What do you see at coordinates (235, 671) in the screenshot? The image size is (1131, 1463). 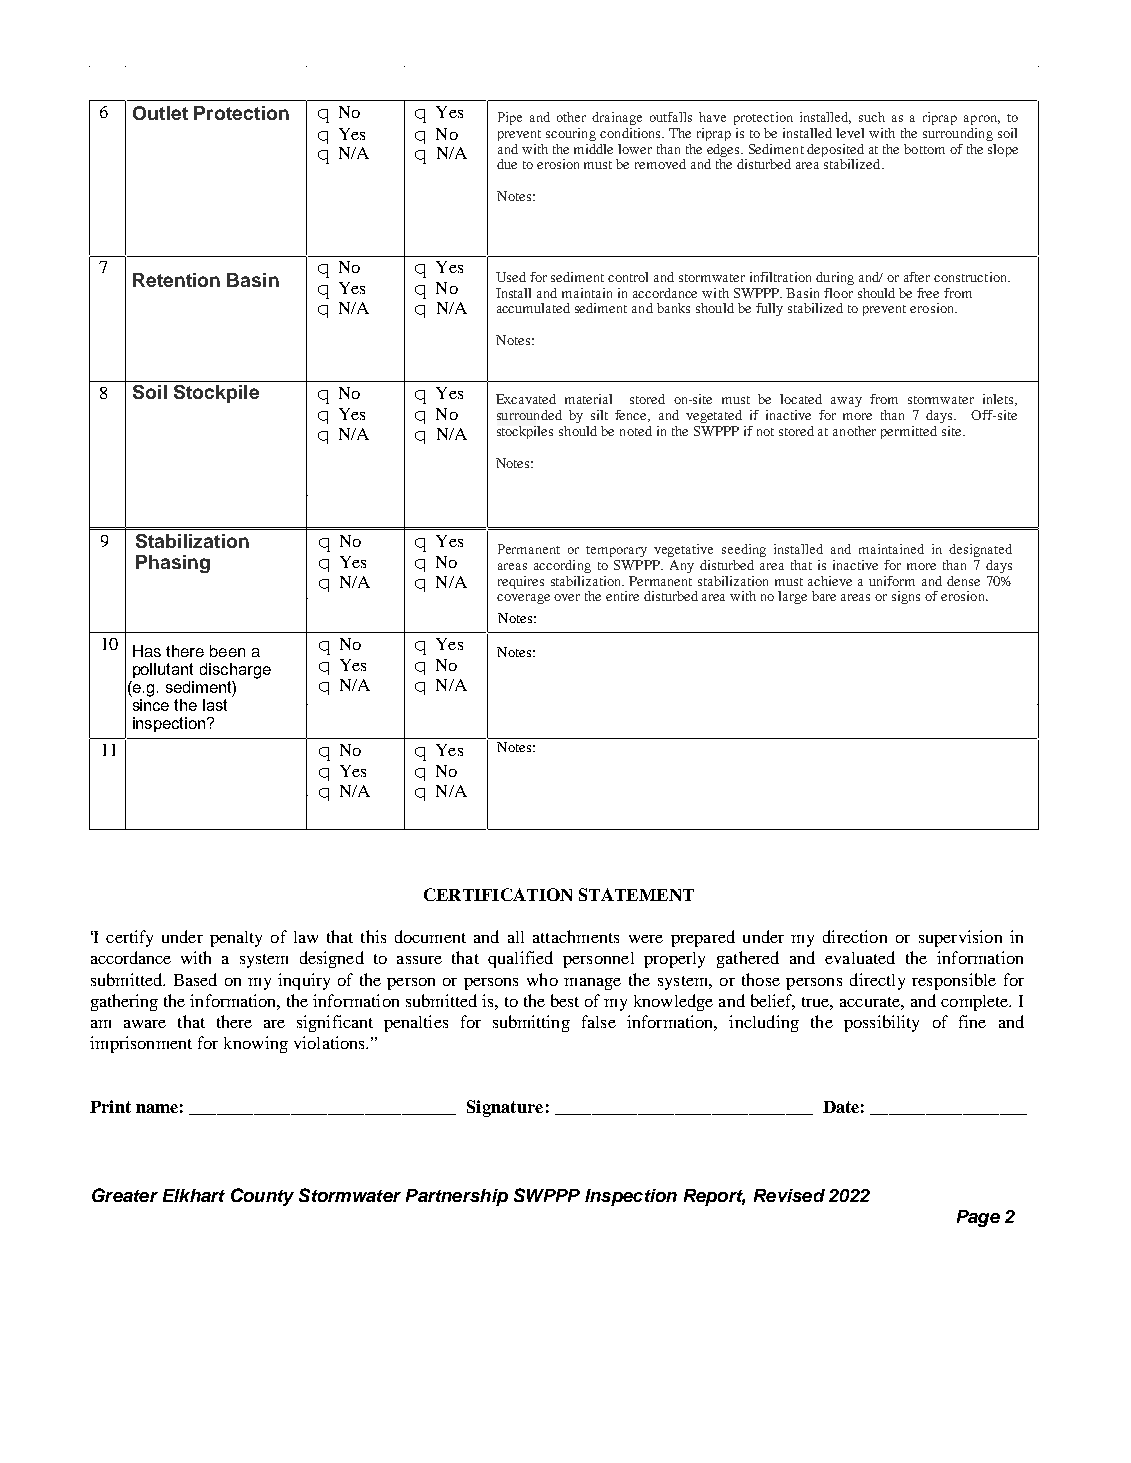 I see `discharge` at bounding box center [235, 671].
